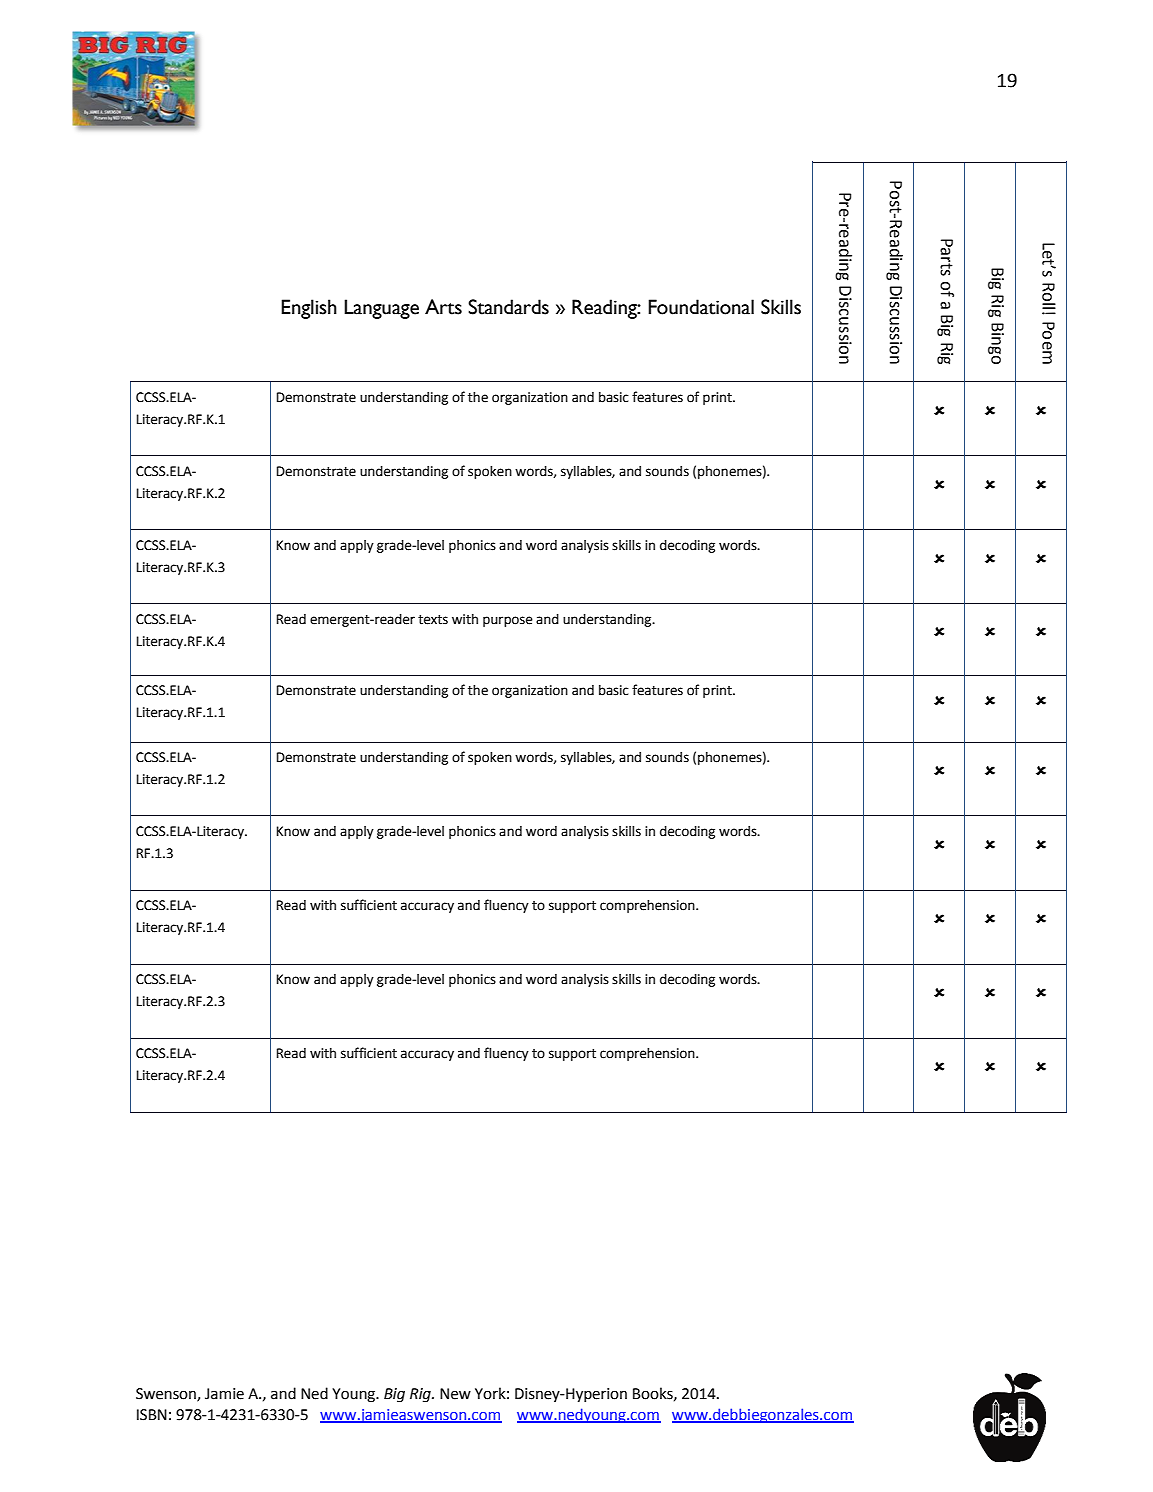  What do you see at coordinates (701, 307) in the screenshot?
I see `Foundational` at bounding box center [701, 307].
